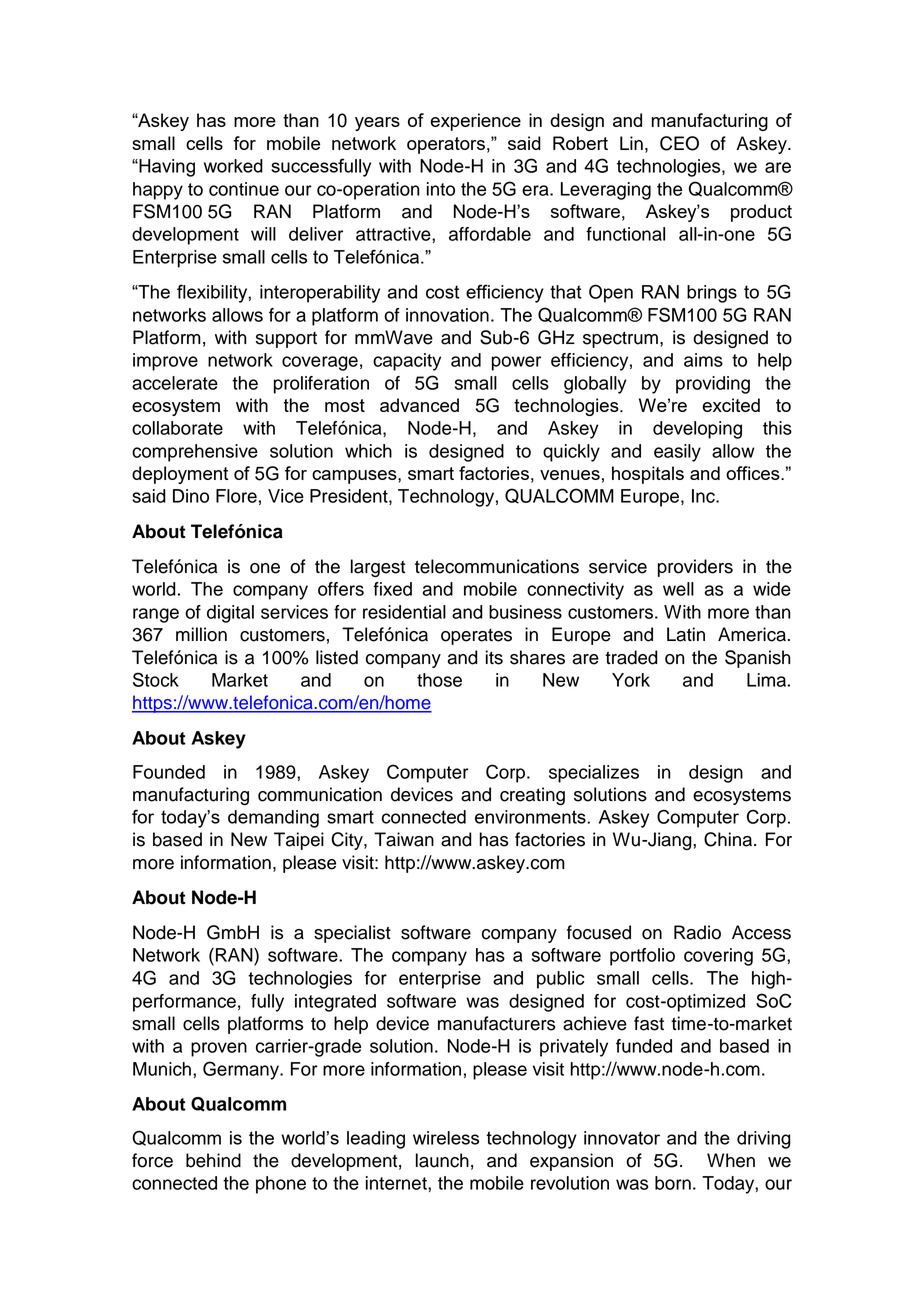 This screenshot has width=924, height=1308. What do you see at coordinates (686, 634) in the screenshot?
I see `Latin` at bounding box center [686, 634].
